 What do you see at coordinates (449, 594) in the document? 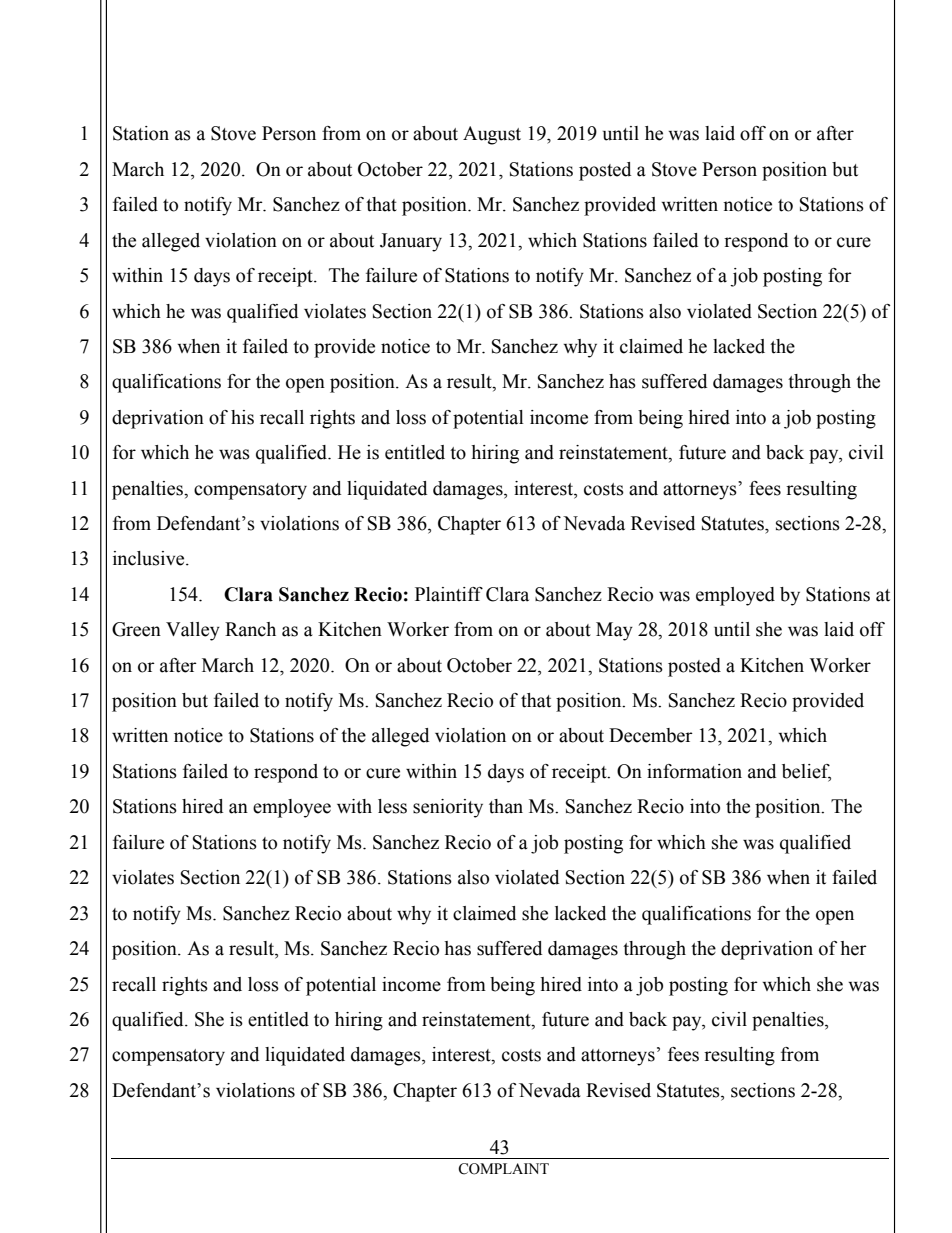
I see `Plaintiff` at bounding box center [449, 594].
